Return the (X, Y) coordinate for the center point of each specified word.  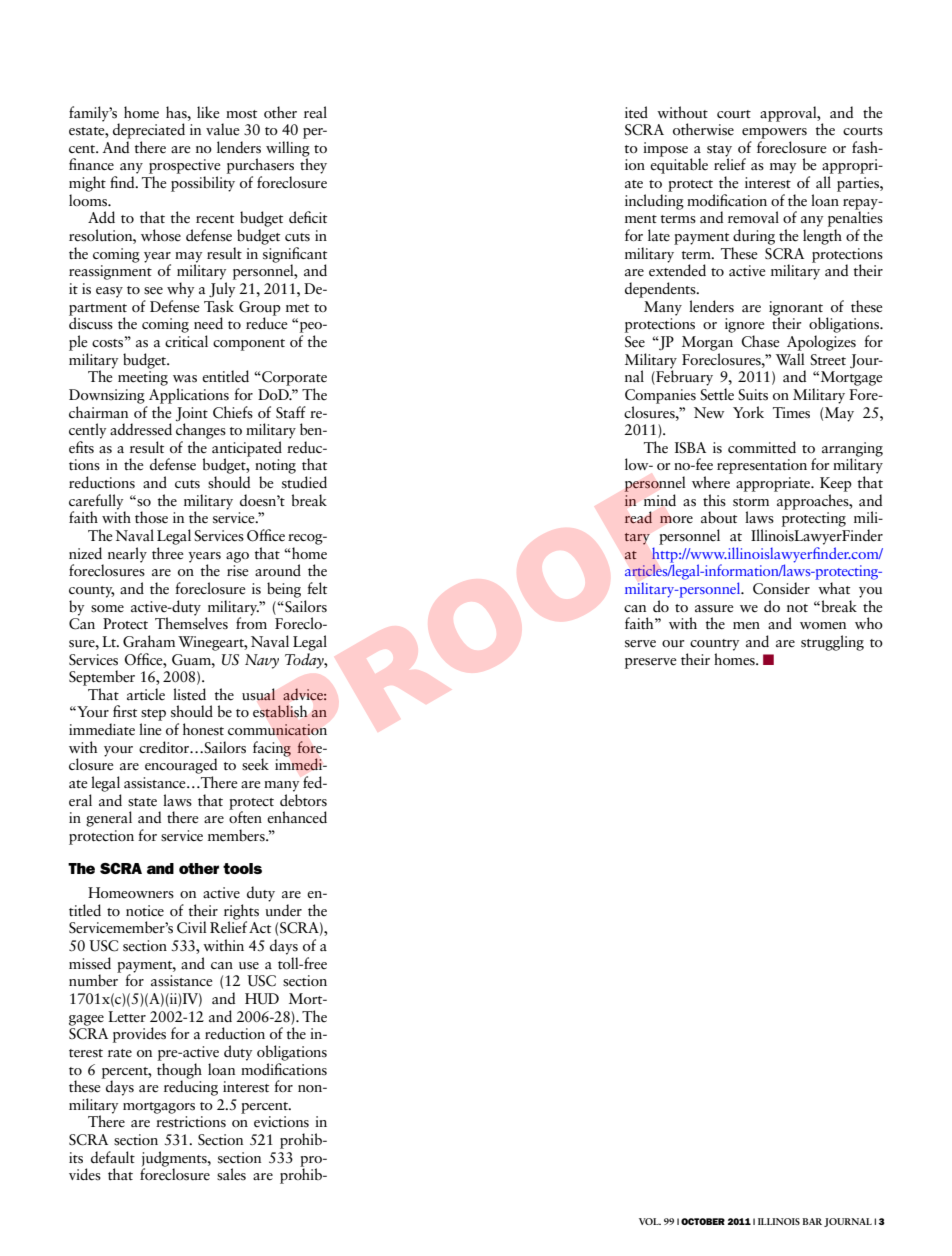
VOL (650, 1221)
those (151, 517)
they (313, 165)
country (714, 645)
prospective (185, 166)
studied (304, 482)
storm (751, 502)
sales (231, 1174)
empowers (774, 133)
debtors (303, 800)
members (237, 835)
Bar (812, 1221)
